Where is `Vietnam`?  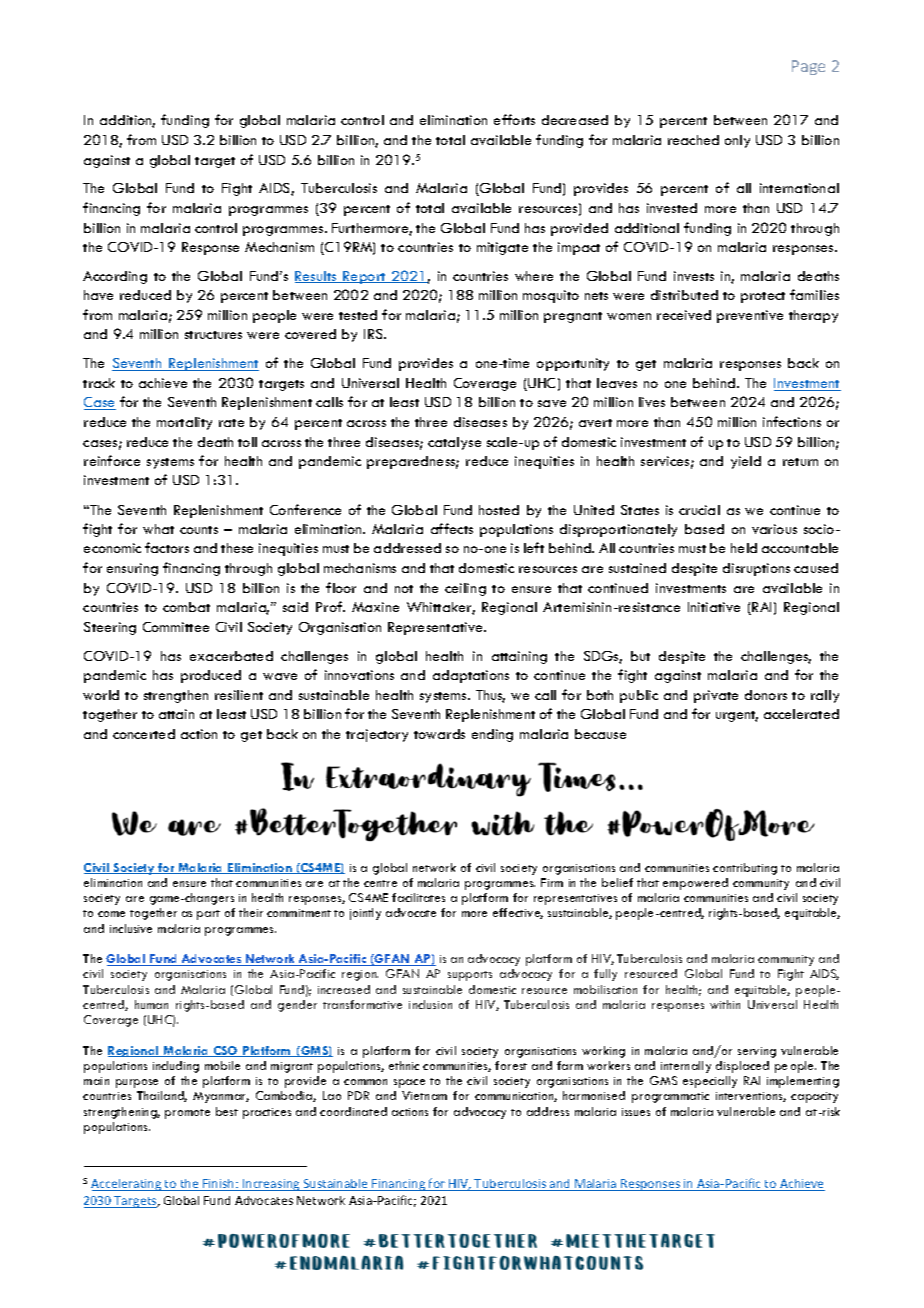 Vietnam is located at coordinates (424, 1095).
